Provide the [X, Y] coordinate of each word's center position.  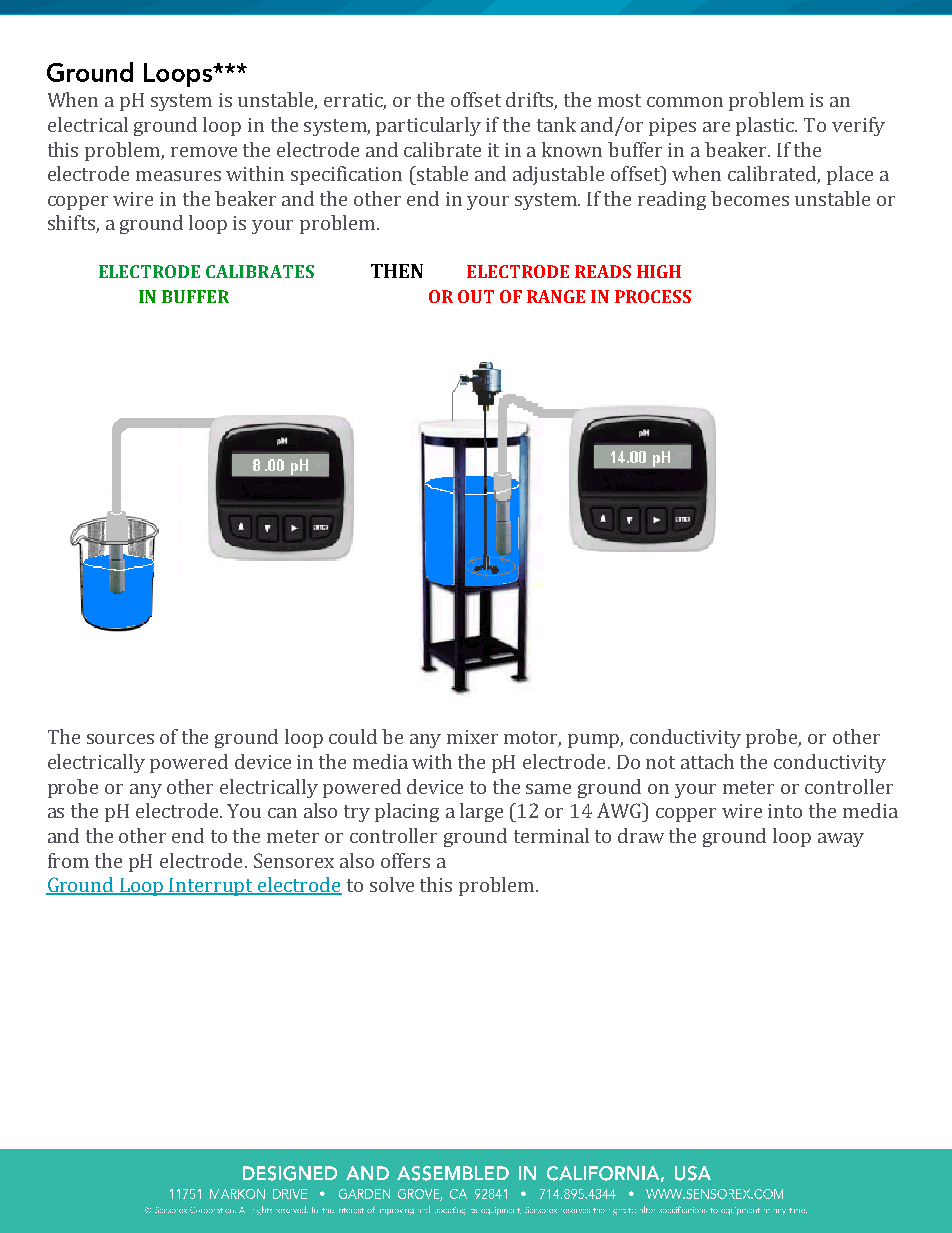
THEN [397, 271]
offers [405, 860]
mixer [472, 737]
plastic [766, 126]
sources [120, 739]
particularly [428, 126]
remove [204, 152]
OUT [476, 296]
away [841, 840]
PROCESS [653, 296]
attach [707, 761]
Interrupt [211, 887]
